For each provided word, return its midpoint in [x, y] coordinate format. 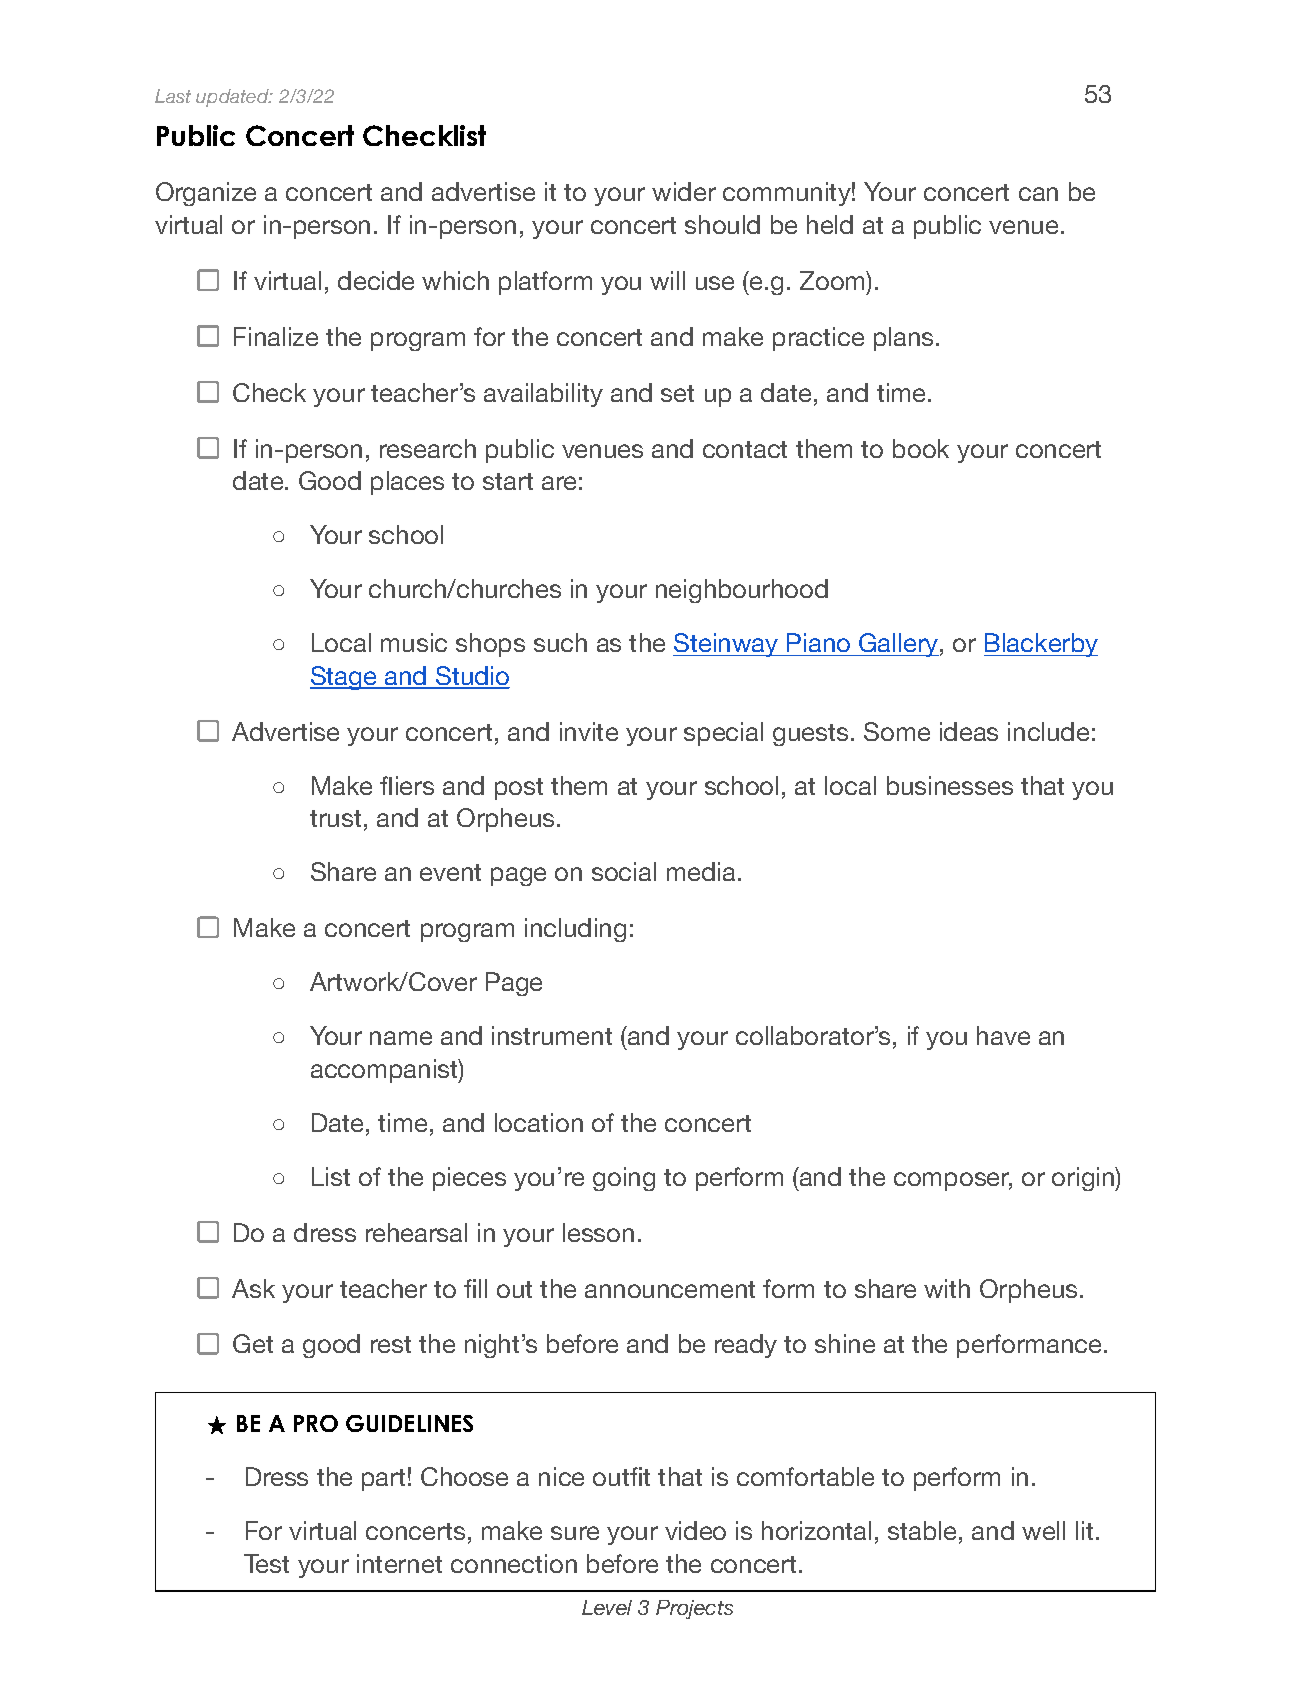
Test [266, 1563]
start [508, 481]
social [624, 871]
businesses [950, 785]
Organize [206, 194]
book [921, 448]
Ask [253, 1288]
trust [335, 818]
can [1038, 194]
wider [684, 191]
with [947, 1288]
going [624, 1179]
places [407, 483]
